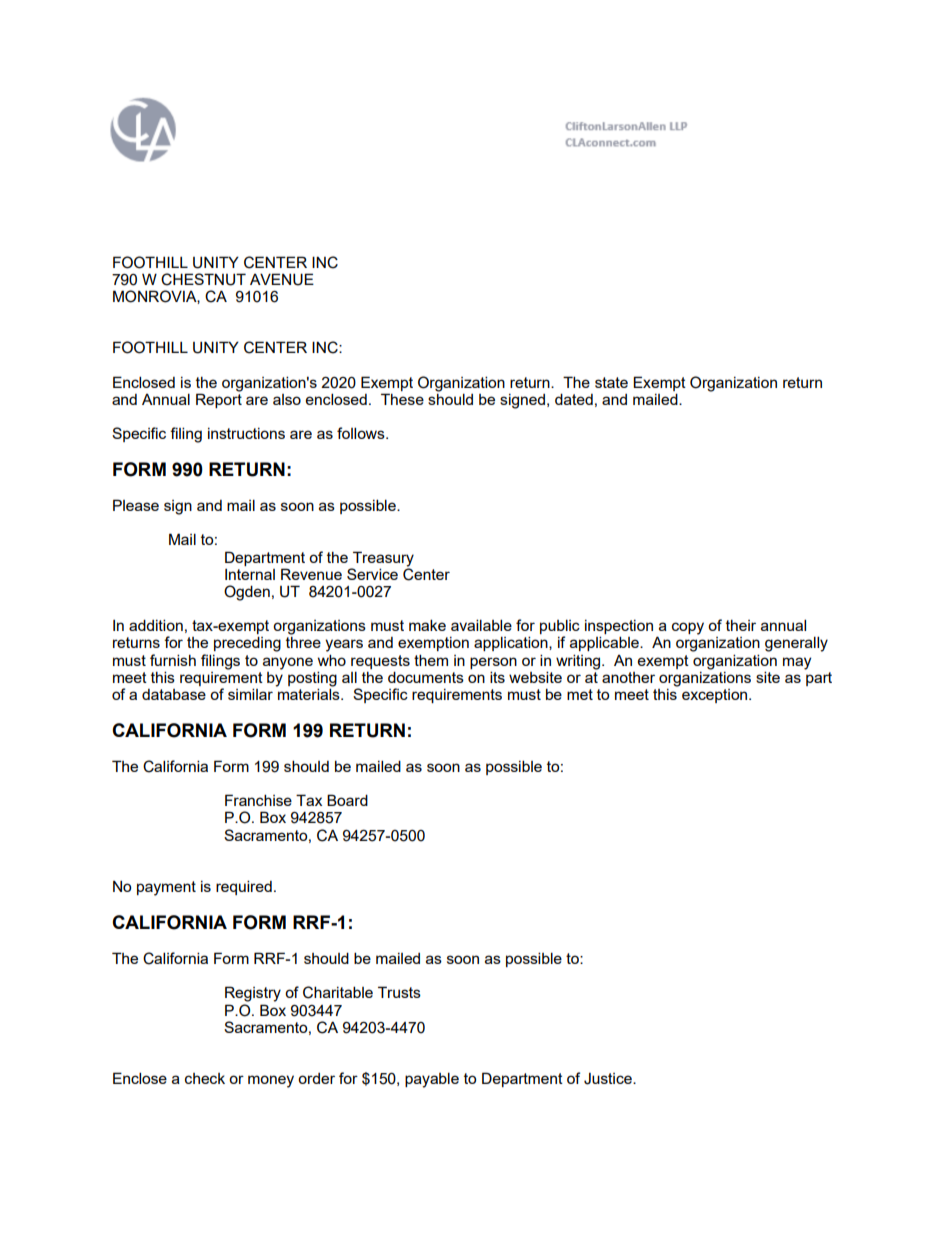  What do you see at coordinates (716, 696) in the screenshot?
I see `exception` at bounding box center [716, 696].
